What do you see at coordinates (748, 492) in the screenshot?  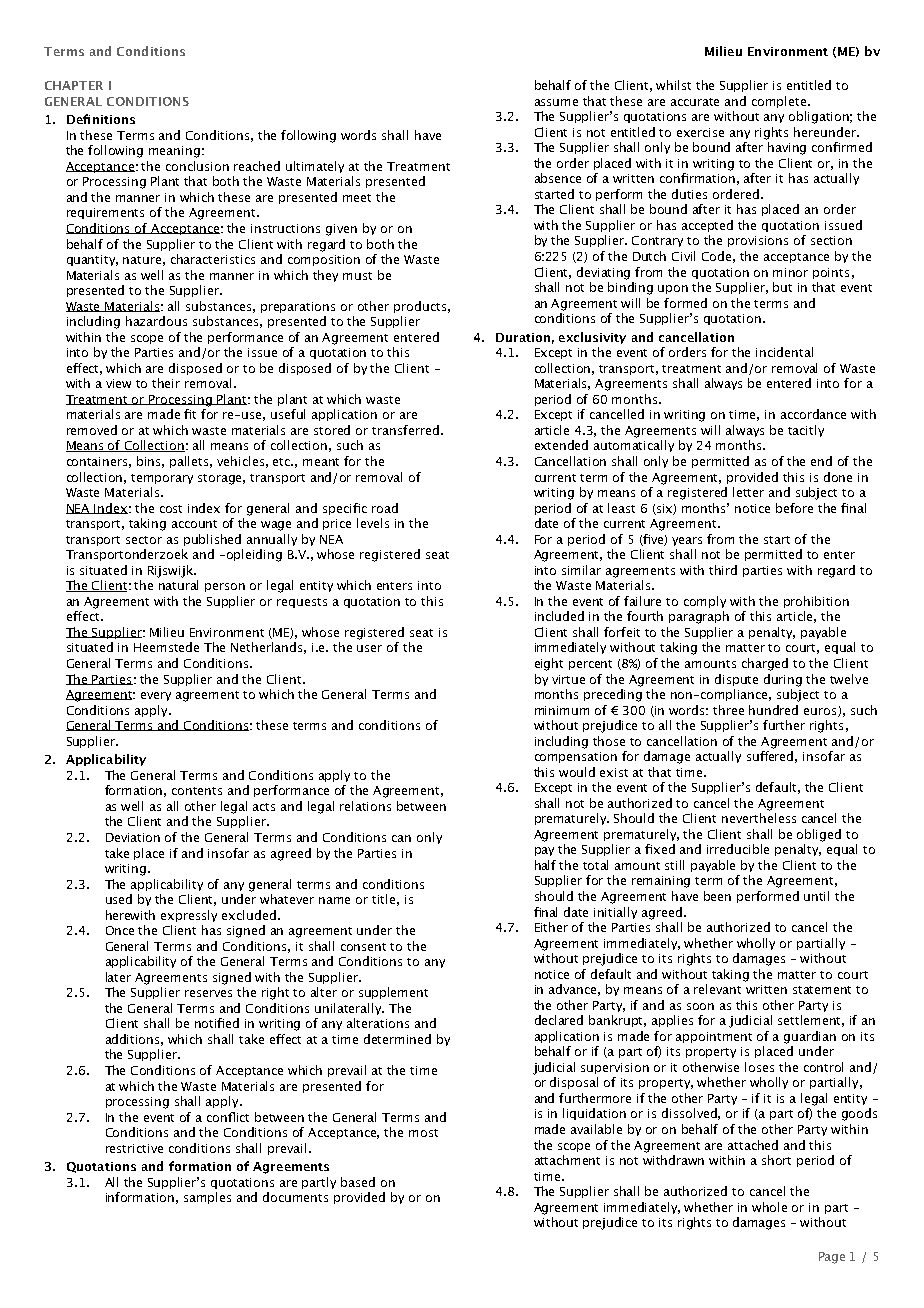 I see `letter` at bounding box center [748, 492].
